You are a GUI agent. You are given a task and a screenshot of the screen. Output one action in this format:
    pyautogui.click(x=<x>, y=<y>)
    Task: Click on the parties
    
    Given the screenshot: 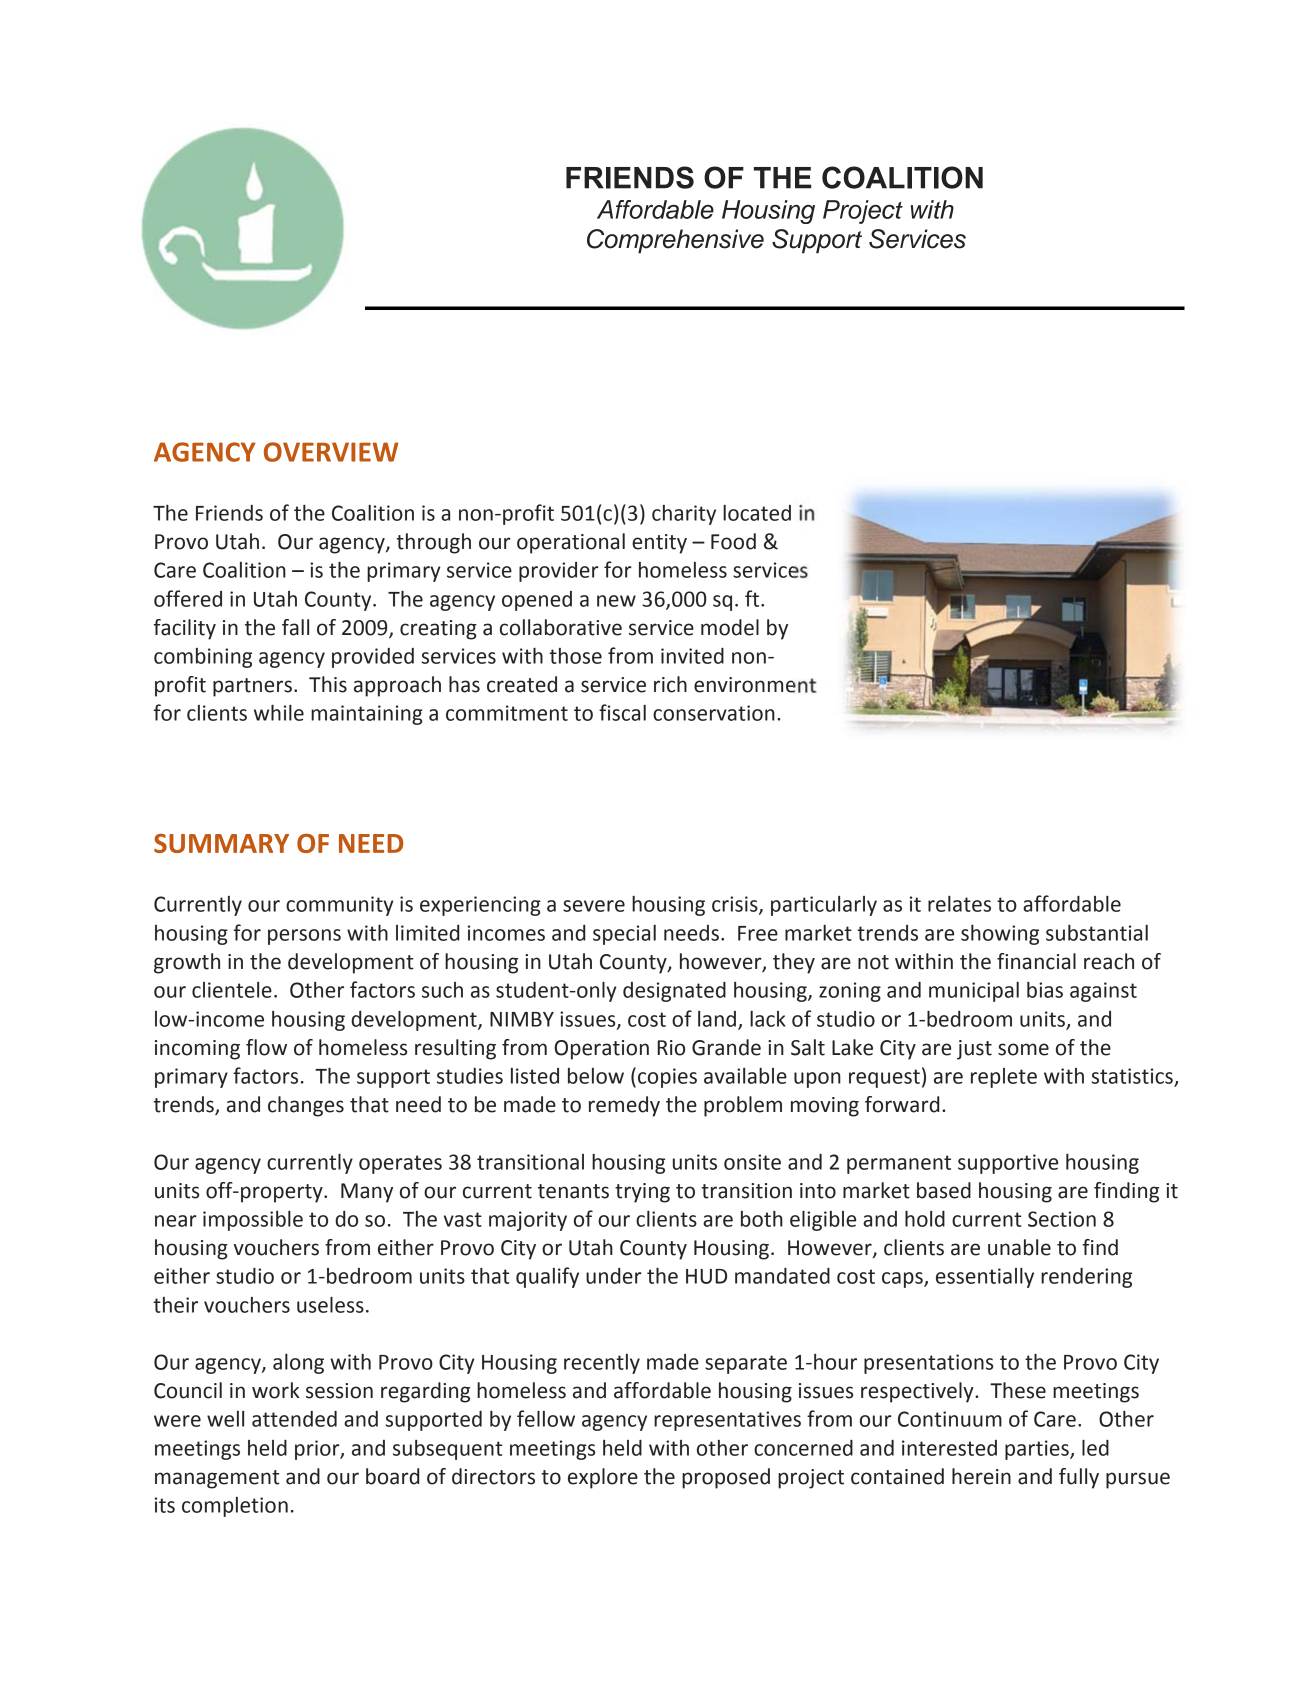 What is the action you would take?
    pyautogui.click(x=1038, y=1450)
